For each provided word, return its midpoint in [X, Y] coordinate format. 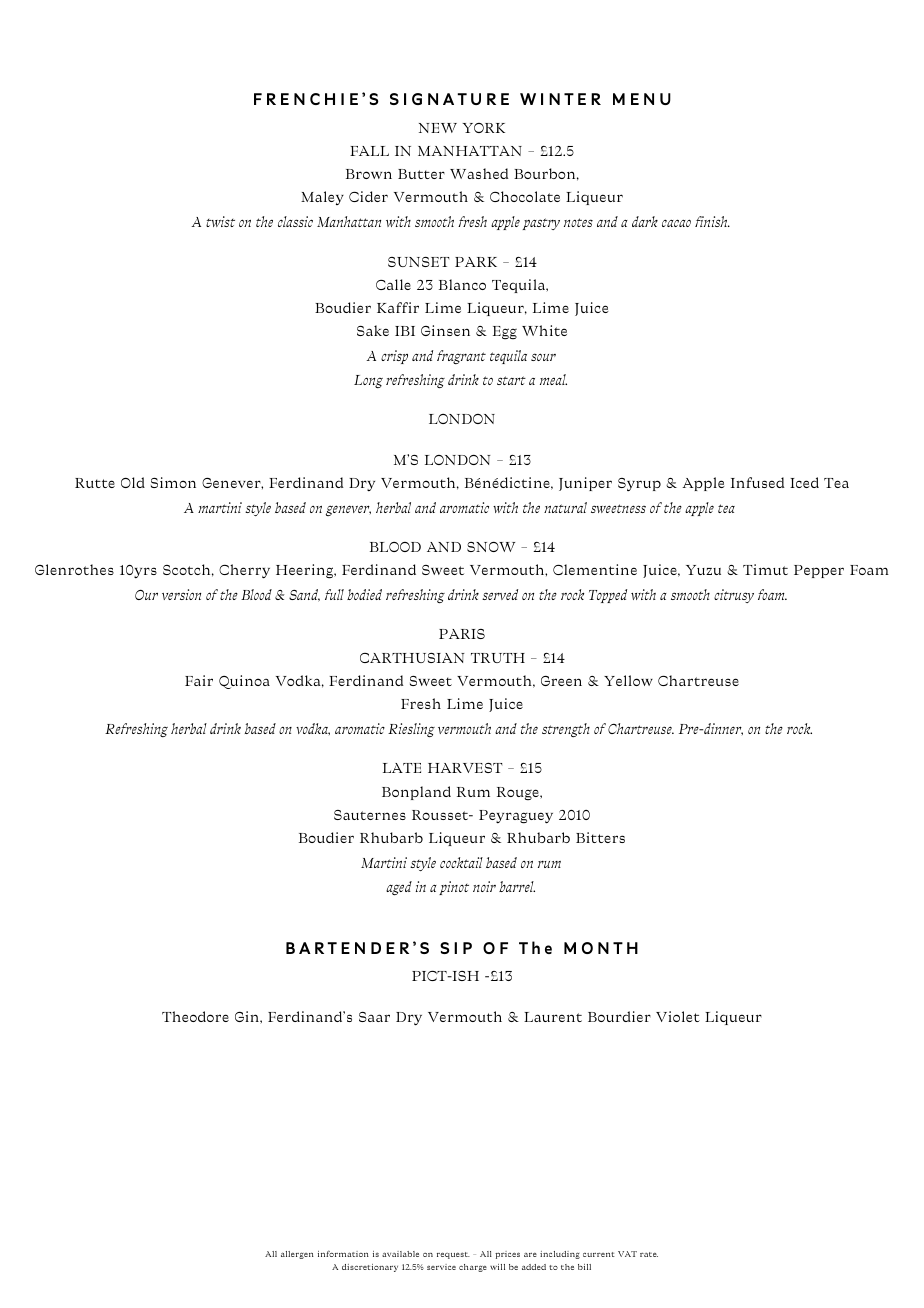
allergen [297, 1255]
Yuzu [703, 570]
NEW [438, 128]
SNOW [491, 547]
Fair [199, 680]
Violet [678, 1016]
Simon [173, 482]
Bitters [600, 837]
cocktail [461, 862]
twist [220, 221]
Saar [374, 1017]
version [181, 594]
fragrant [461, 357]
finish [712, 221]
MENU [642, 99]
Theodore [195, 1016]
